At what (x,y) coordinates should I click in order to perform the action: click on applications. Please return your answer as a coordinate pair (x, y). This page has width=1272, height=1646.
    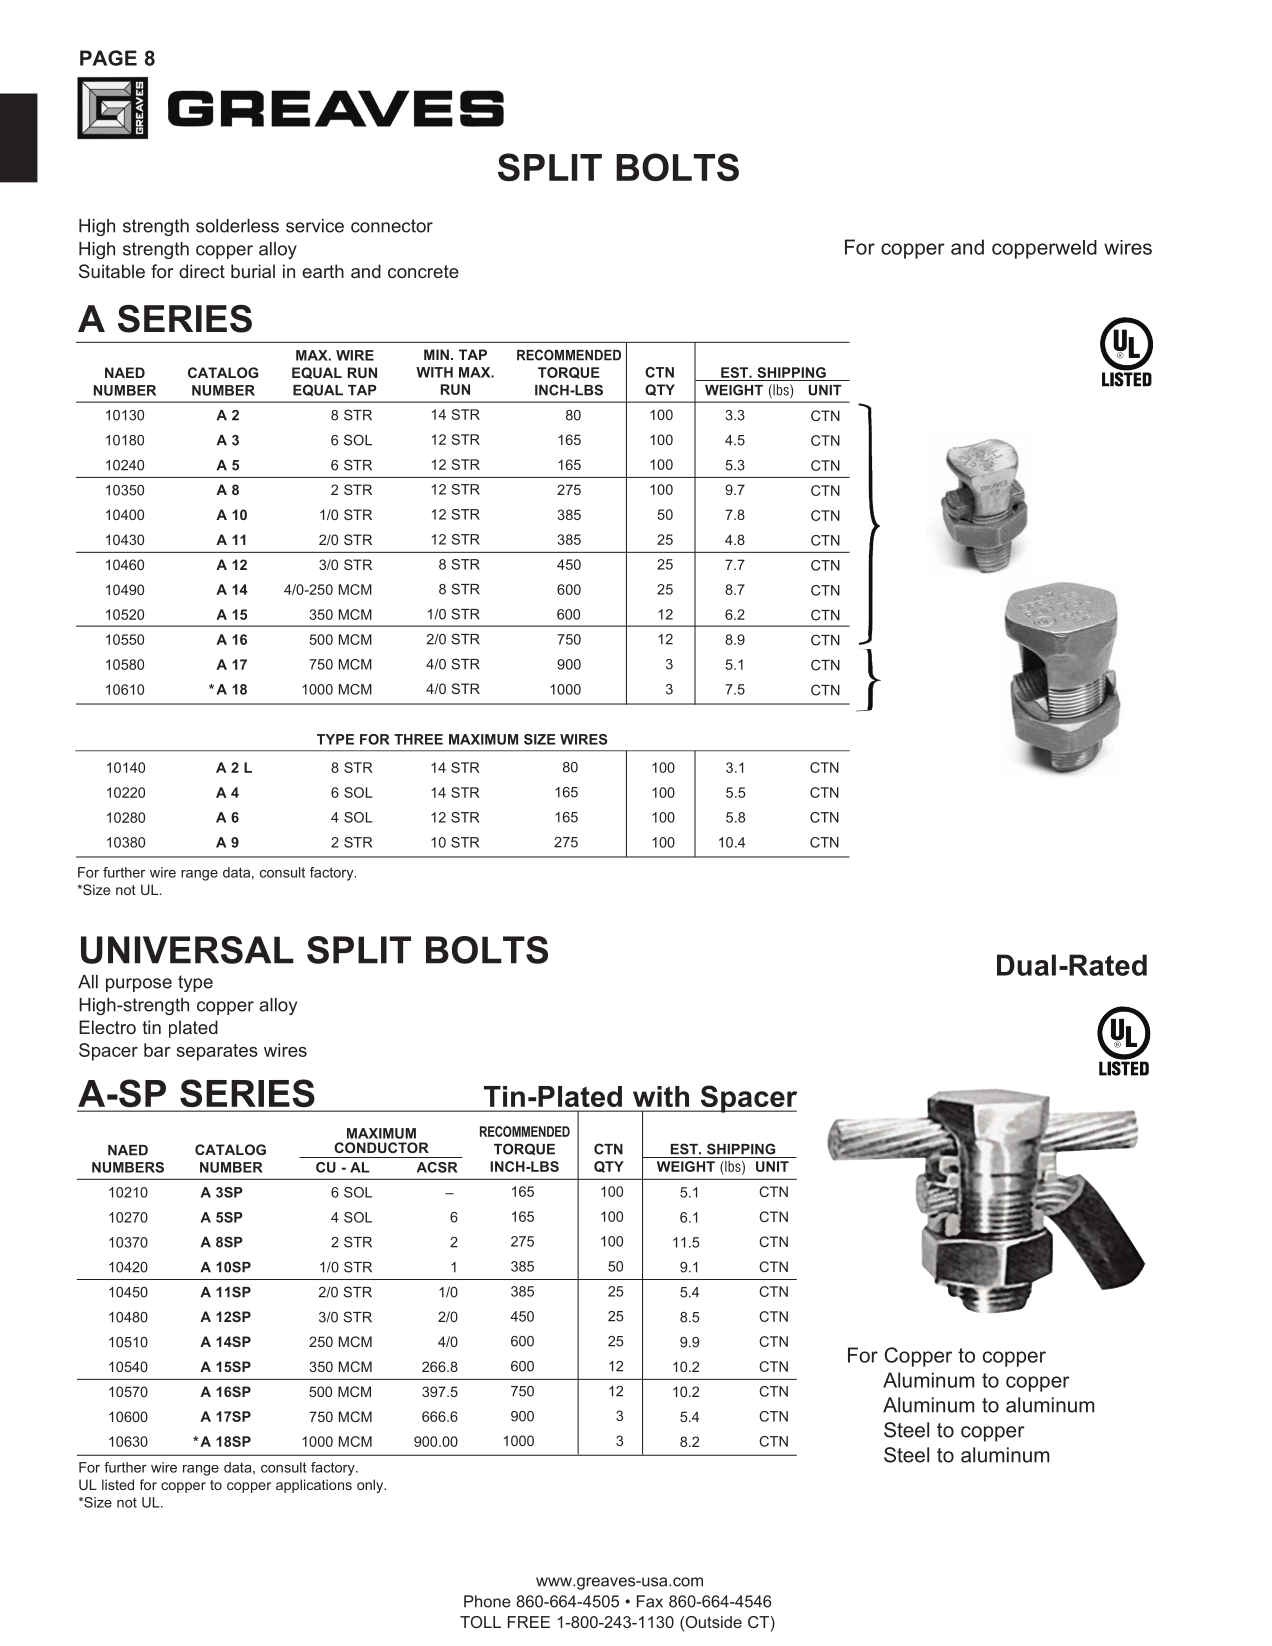
    Looking at the image, I should click on (314, 1486).
